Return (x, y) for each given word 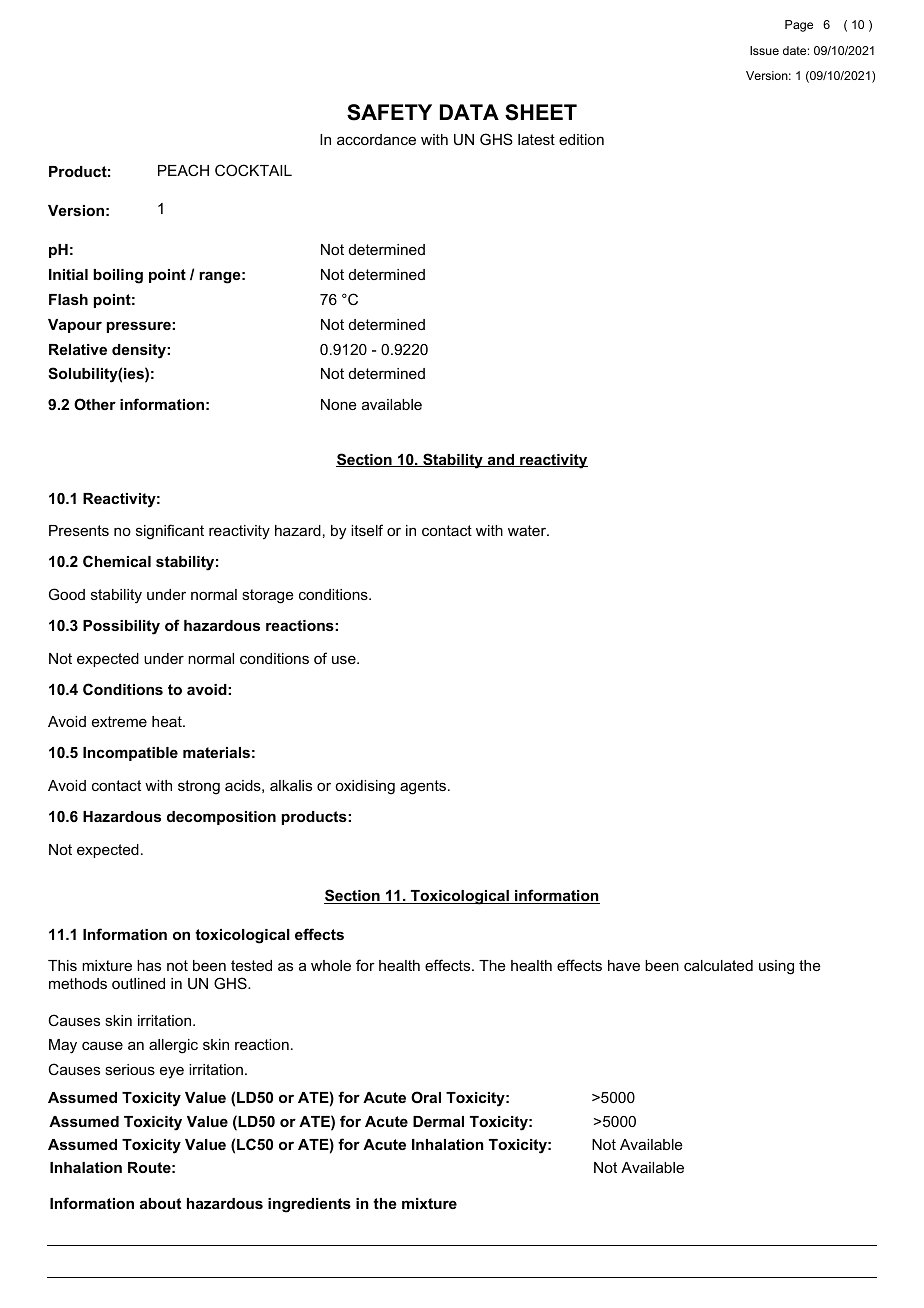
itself (367, 530)
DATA (469, 112)
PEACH (183, 170)
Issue (764, 50)
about (160, 1203)
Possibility (121, 627)
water (528, 530)
